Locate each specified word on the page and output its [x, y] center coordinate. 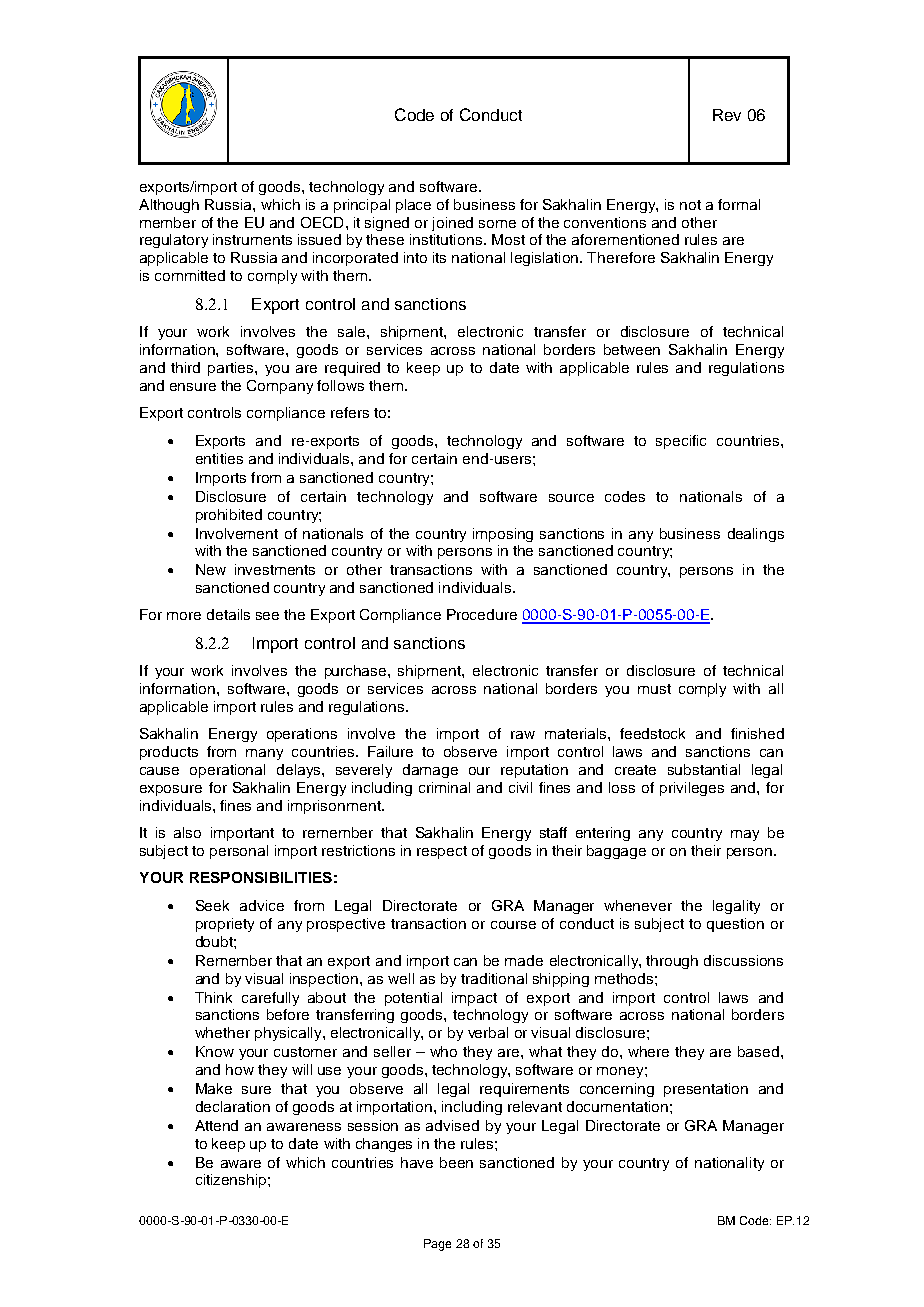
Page [437, 1245]
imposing [503, 535]
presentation [706, 1090]
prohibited [229, 516]
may [745, 835]
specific [681, 442]
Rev [727, 115]
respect [442, 852]
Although [169, 206]
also [187, 832]
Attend [216, 1125]
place [413, 206]
